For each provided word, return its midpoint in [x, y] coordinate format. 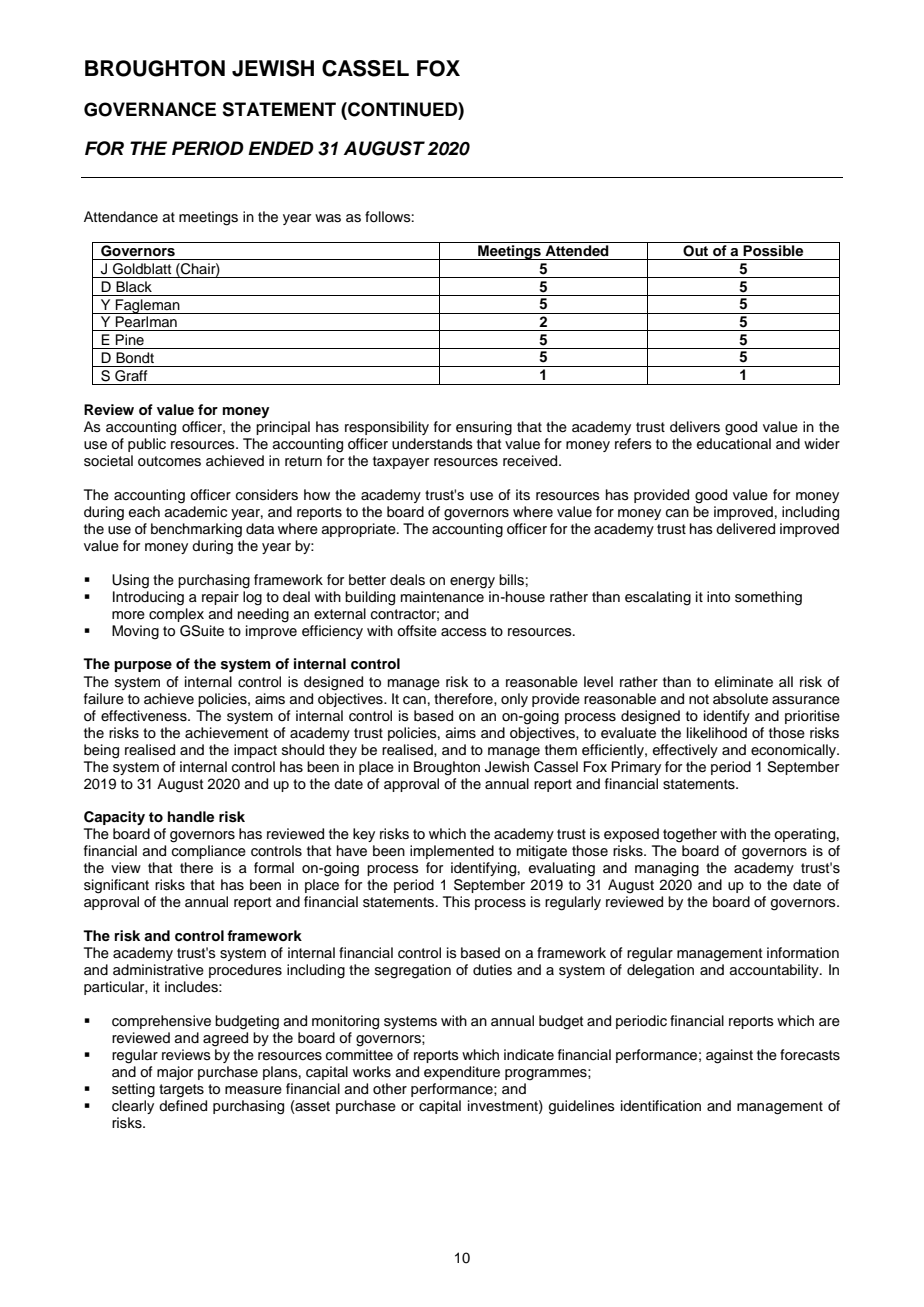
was [328, 218]
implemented [452, 852]
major [175, 1073]
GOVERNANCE [150, 109]
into [718, 597]
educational [734, 444]
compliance [209, 852]
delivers [695, 427]
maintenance [442, 597]
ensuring [484, 428]
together [690, 835]
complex [176, 615]
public [147, 445]
